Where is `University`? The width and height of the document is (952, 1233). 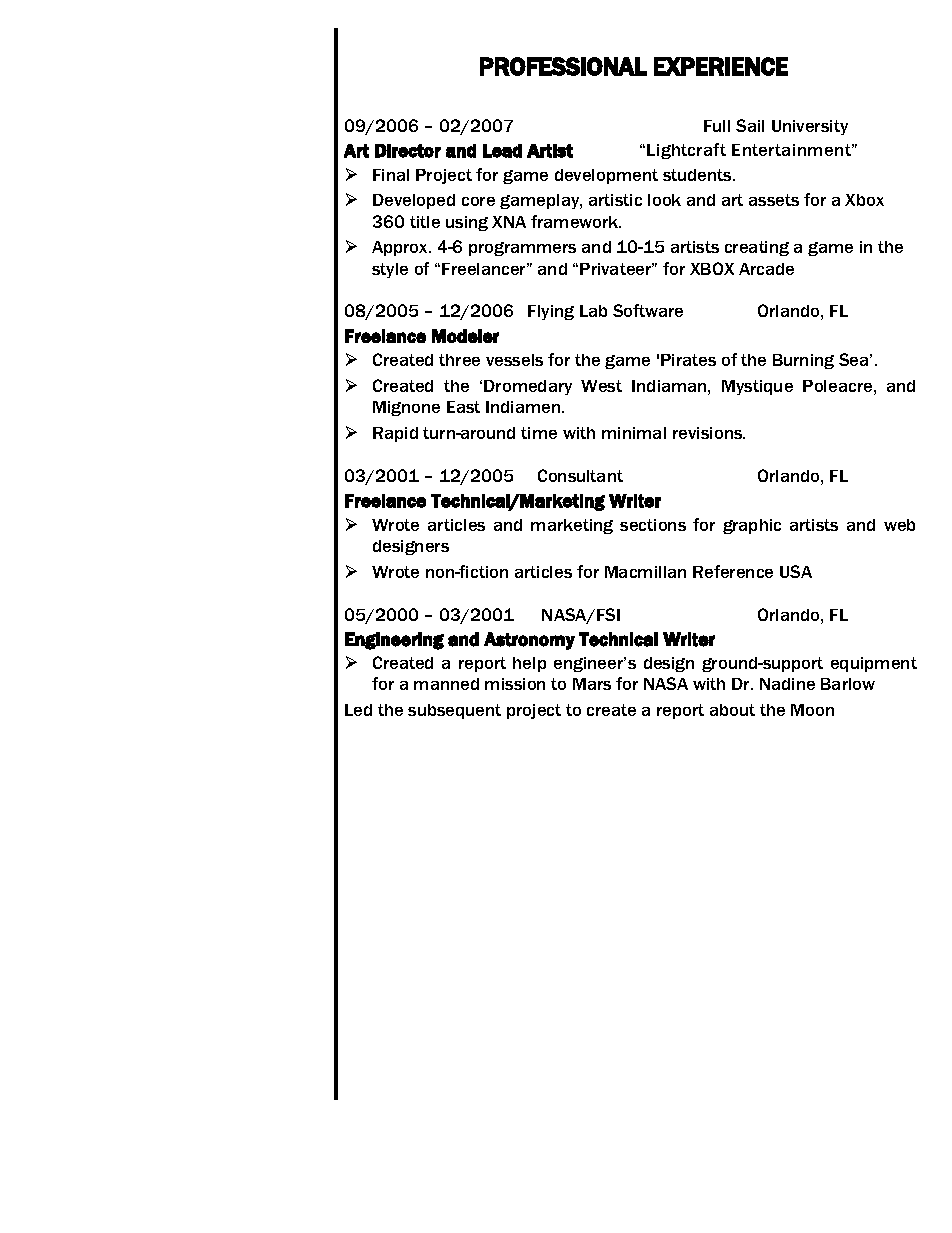
University is located at coordinates (810, 127).
